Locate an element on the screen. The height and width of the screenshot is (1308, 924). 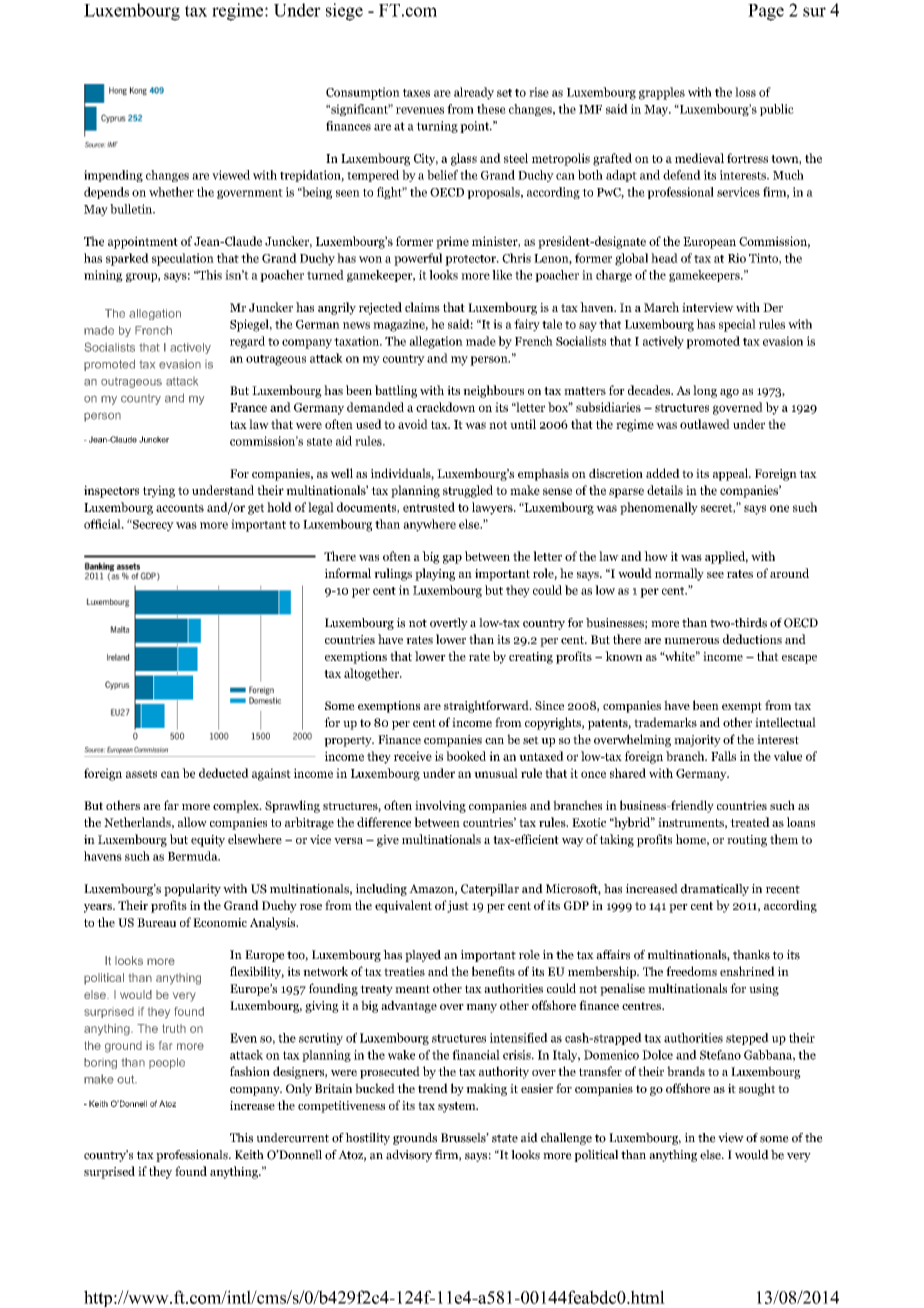
ago is located at coordinates (729, 393).
